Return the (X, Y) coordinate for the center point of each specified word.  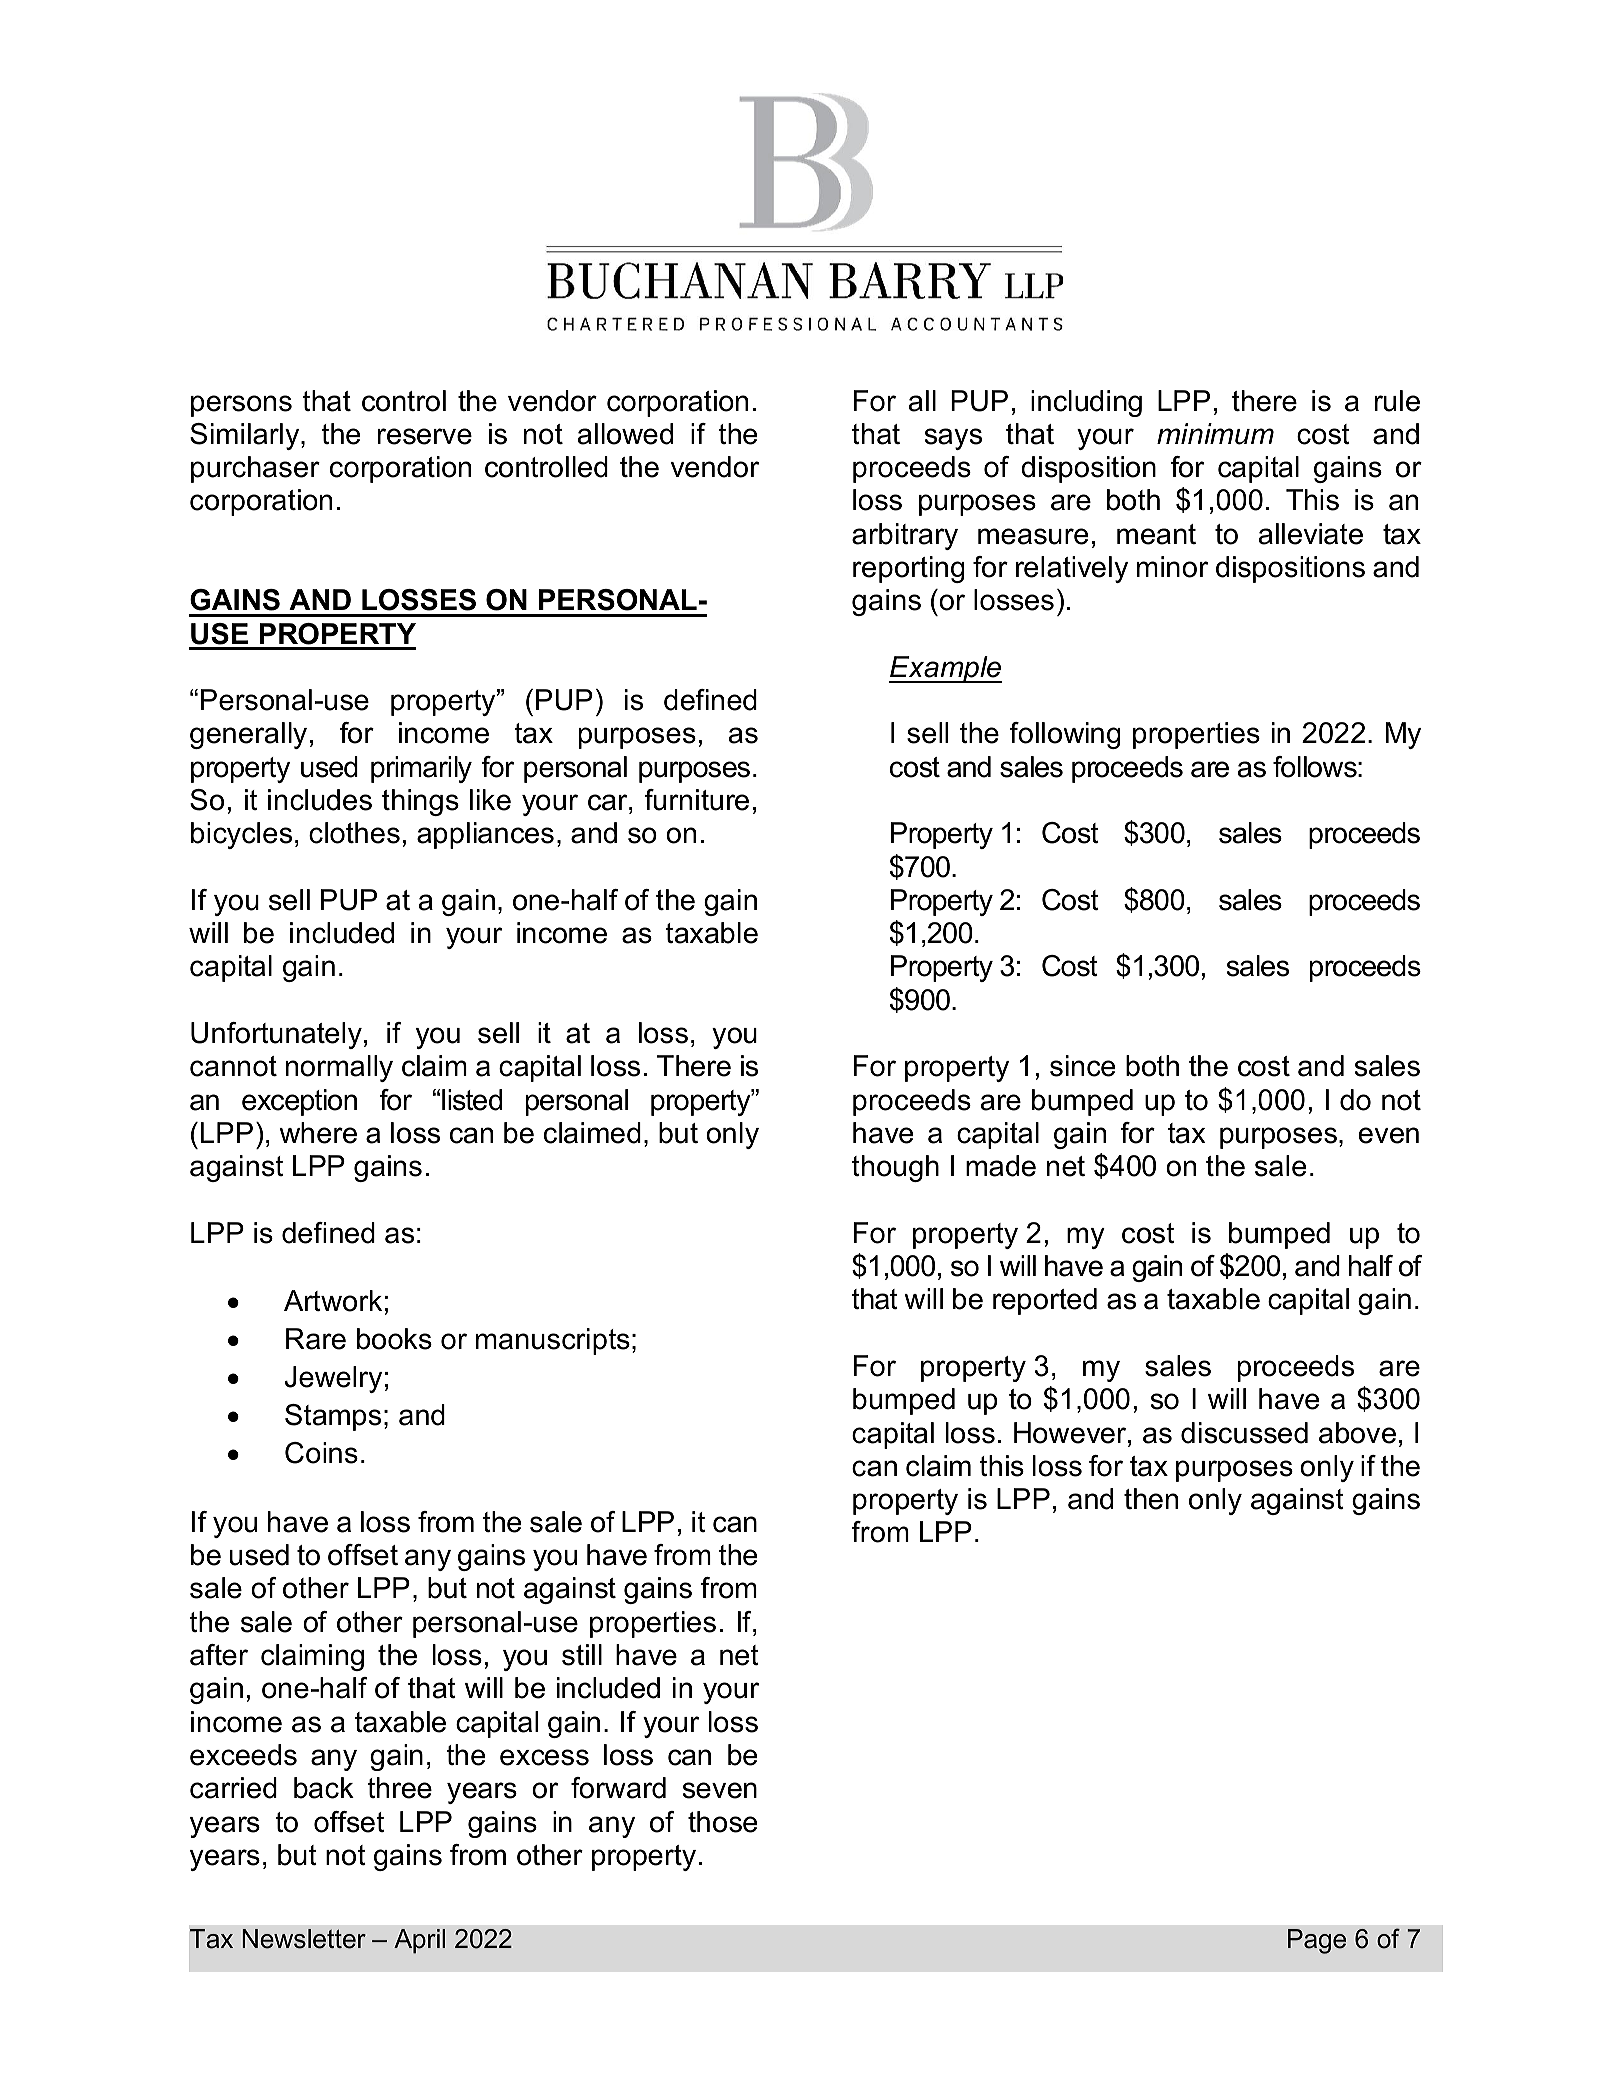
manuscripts (553, 1341)
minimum (1215, 434)
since (1082, 1066)
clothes (354, 833)
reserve (425, 436)
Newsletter (304, 1939)
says (953, 439)
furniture (696, 800)
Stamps (333, 1417)
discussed (1244, 1433)
